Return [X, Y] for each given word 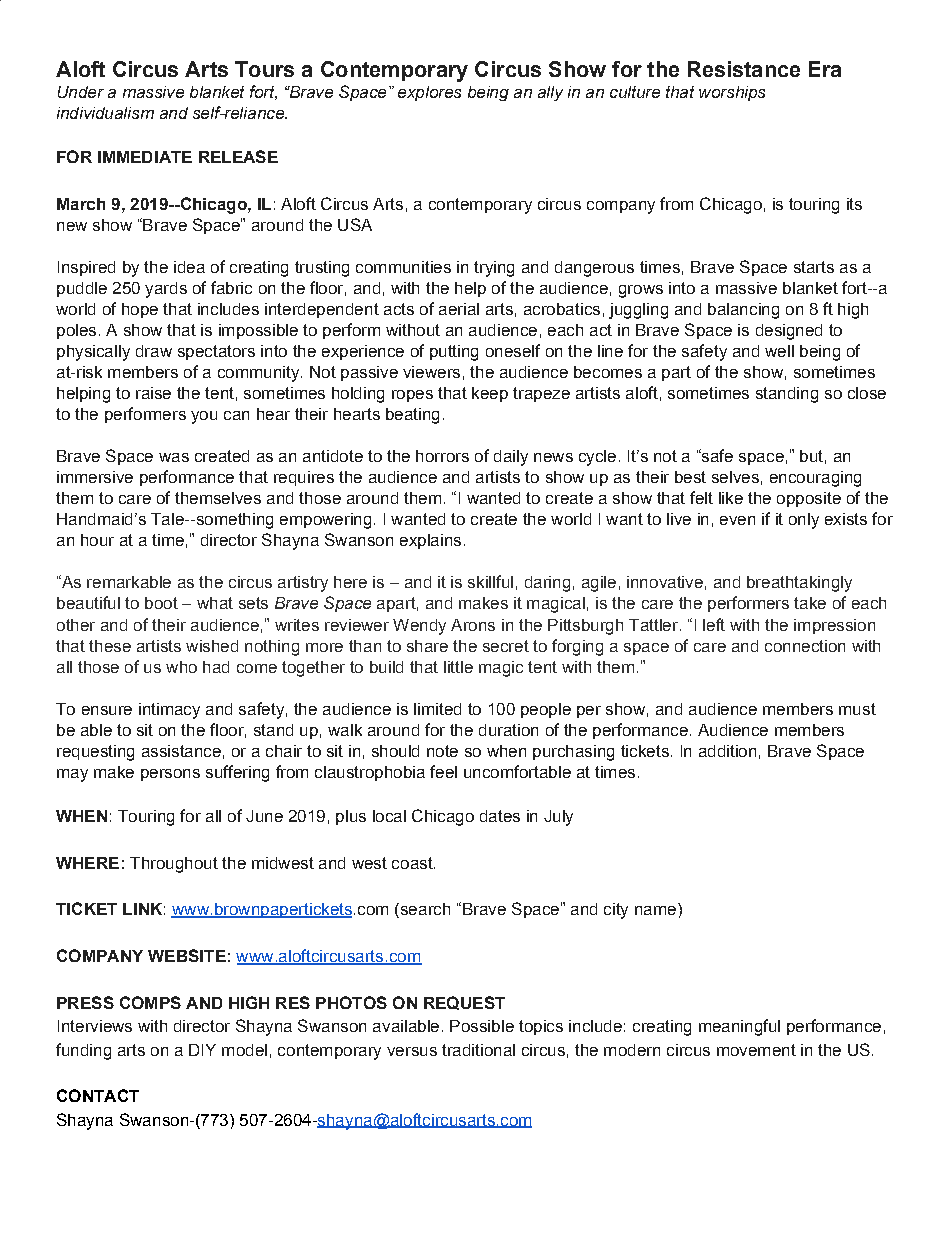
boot [161, 603]
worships [732, 93]
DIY [202, 1050]
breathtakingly [799, 584]
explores [429, 93]
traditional [478, 1050]
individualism [105, 113]
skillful [490, 581]
